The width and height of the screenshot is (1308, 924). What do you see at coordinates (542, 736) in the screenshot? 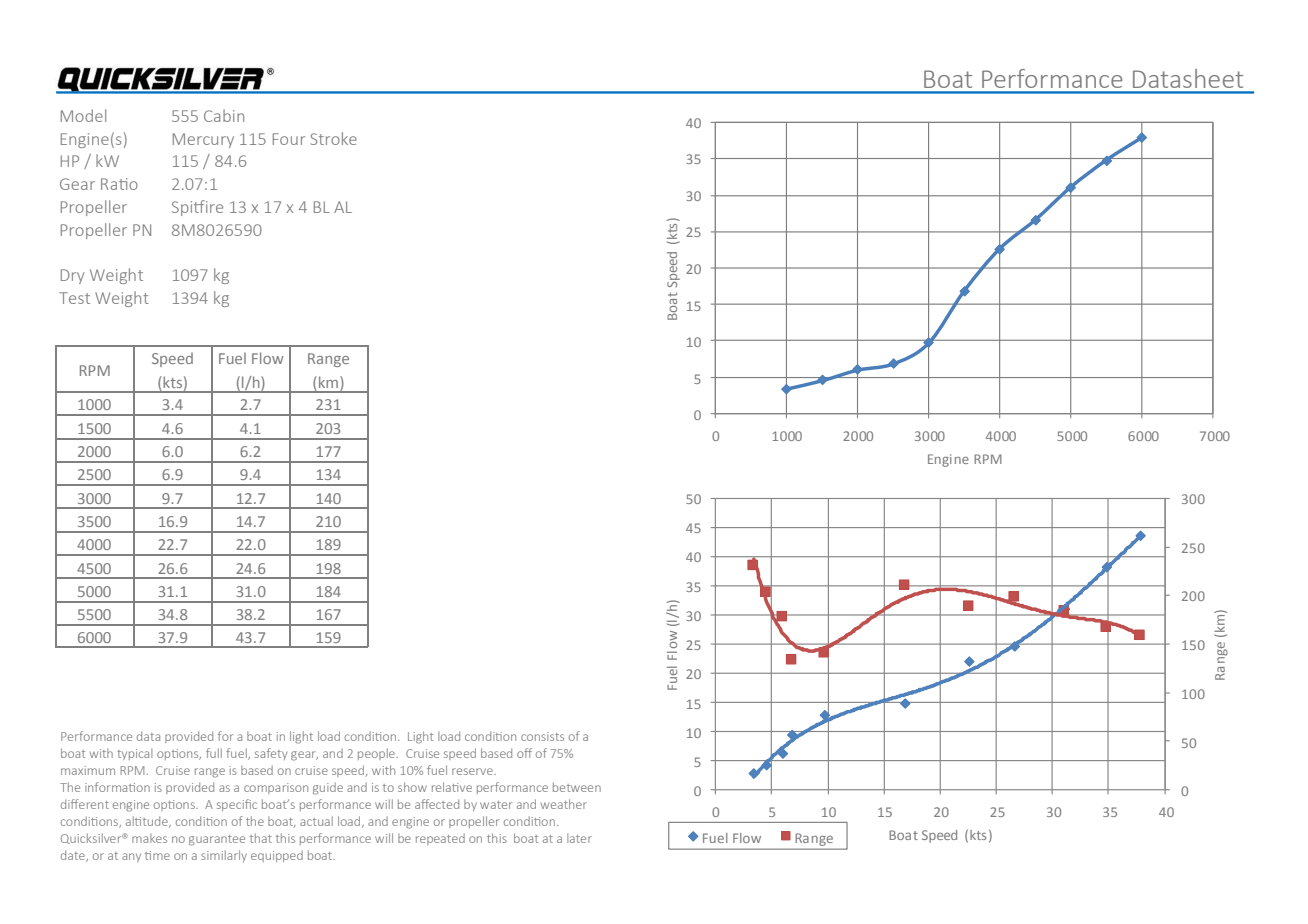
I see `consists` at bounding box center [542, 736].
